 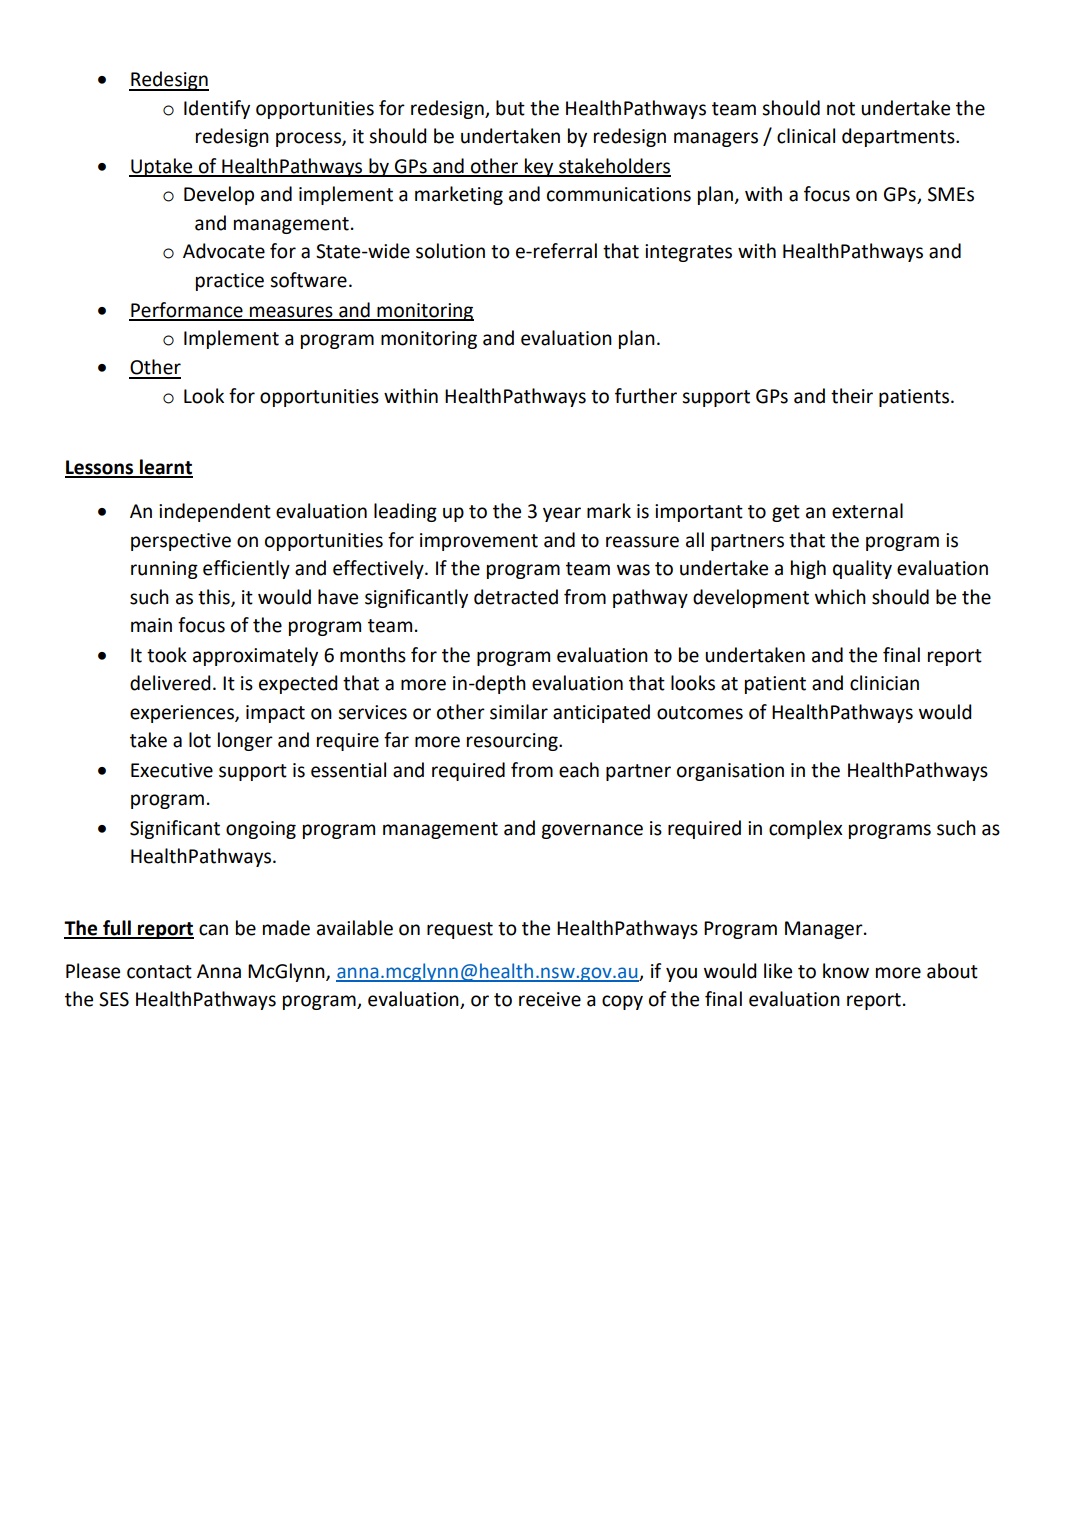 What do you see at coordinates (217, 109) in the page?
I see `Identify` at bounding box center [217, 109].
